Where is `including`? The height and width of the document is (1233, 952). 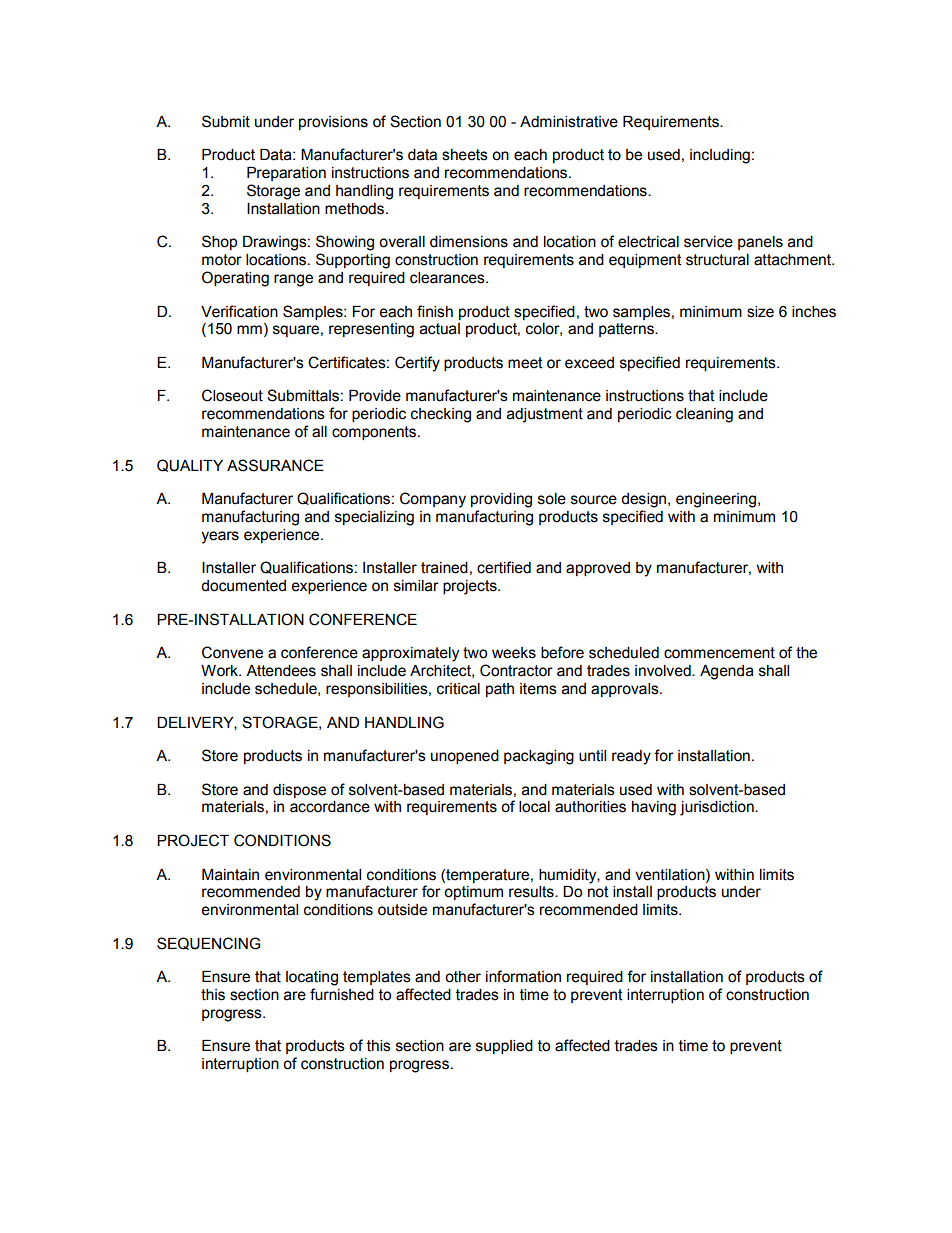
including is located at coordinates (720, 156).
